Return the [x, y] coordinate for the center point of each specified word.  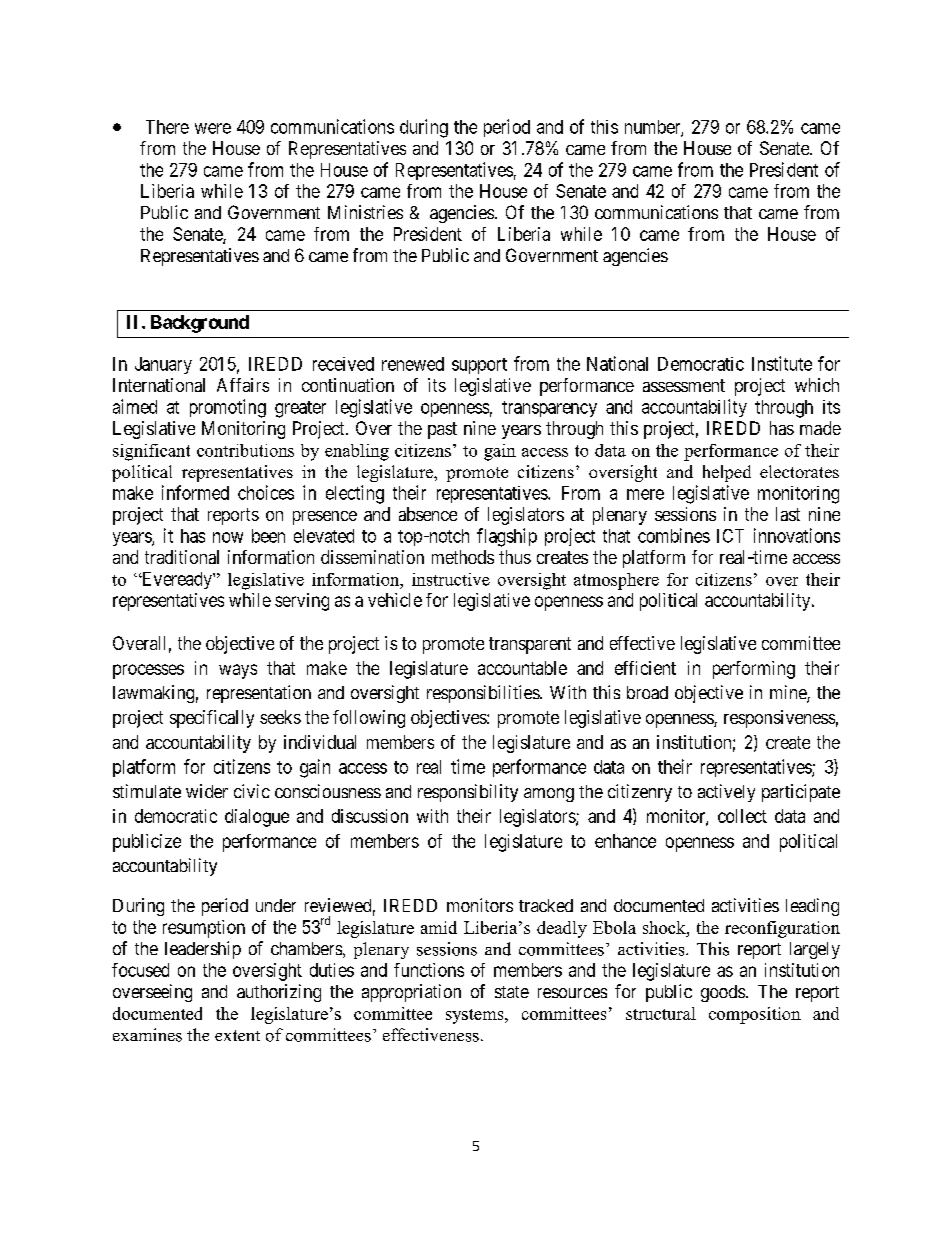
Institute [782, 363]
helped [727, 473]
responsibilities [484, 694]
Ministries [365, 212]
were [213, 128]
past [442, 430]
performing [754, 670]
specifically [212, 719]
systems [476, 1016]
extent [237, 1035]
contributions [245, 450]
